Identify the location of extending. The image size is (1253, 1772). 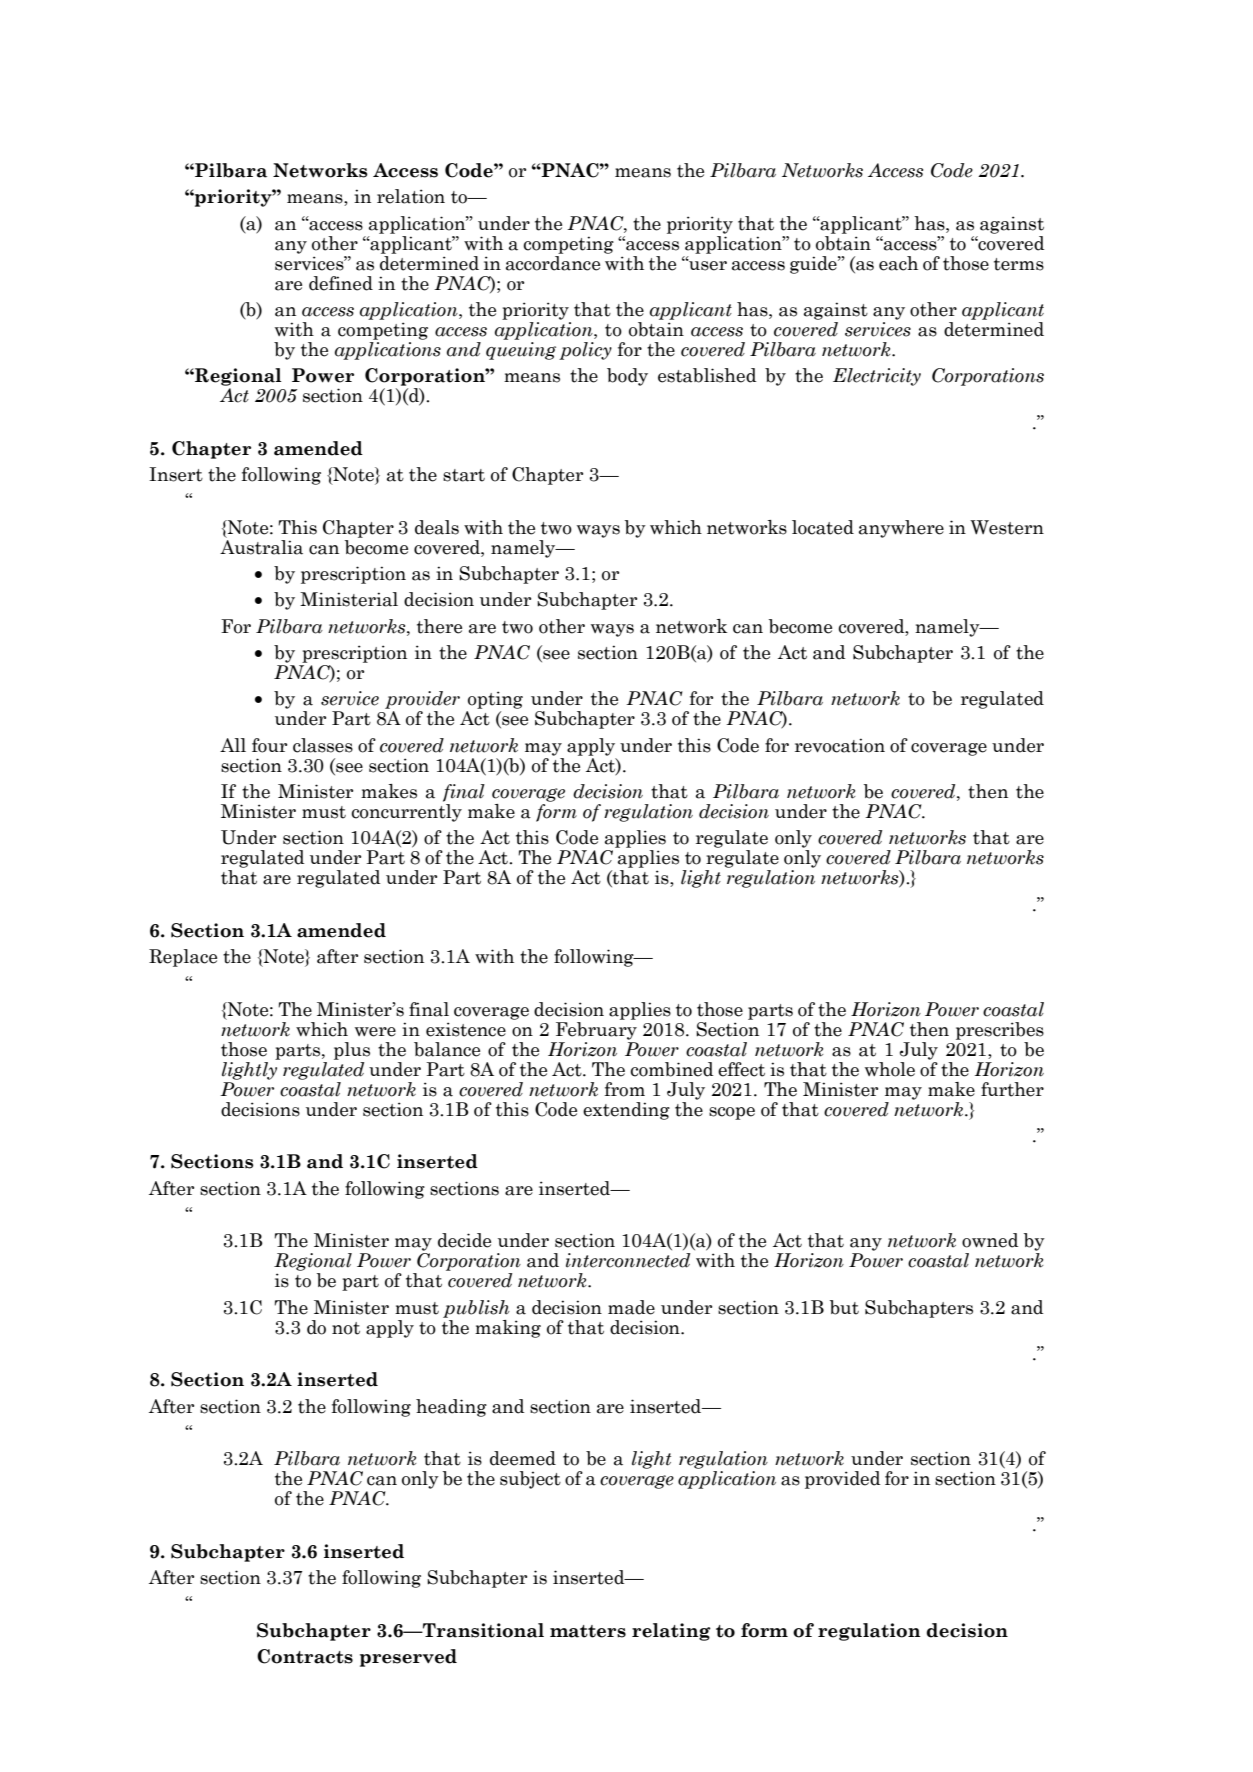
(626, 1111).
